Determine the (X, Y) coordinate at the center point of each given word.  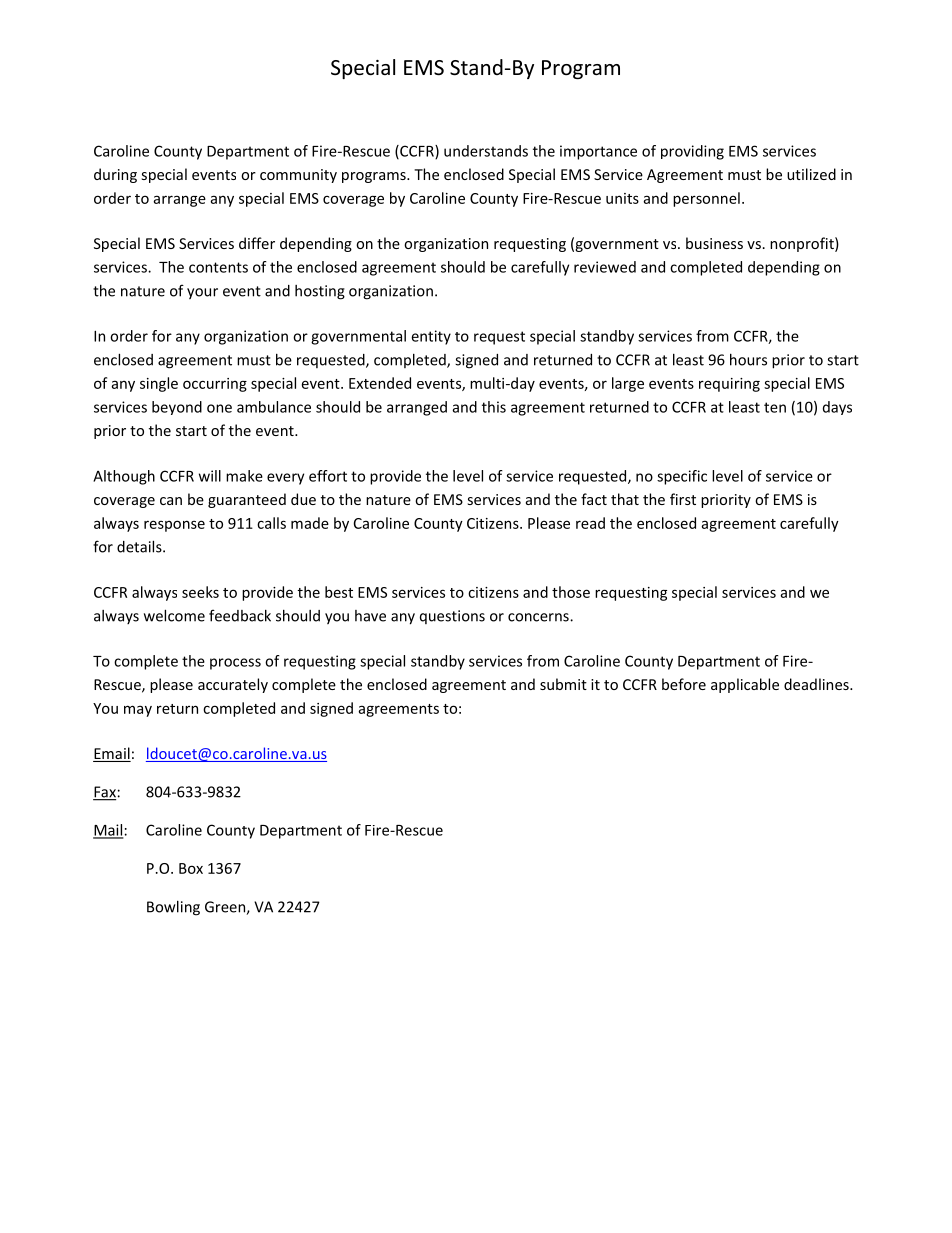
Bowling (173, 908)
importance (598, 152)
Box (191, 868)
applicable (745, 685)
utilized (811, 174)
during (115, 175)
